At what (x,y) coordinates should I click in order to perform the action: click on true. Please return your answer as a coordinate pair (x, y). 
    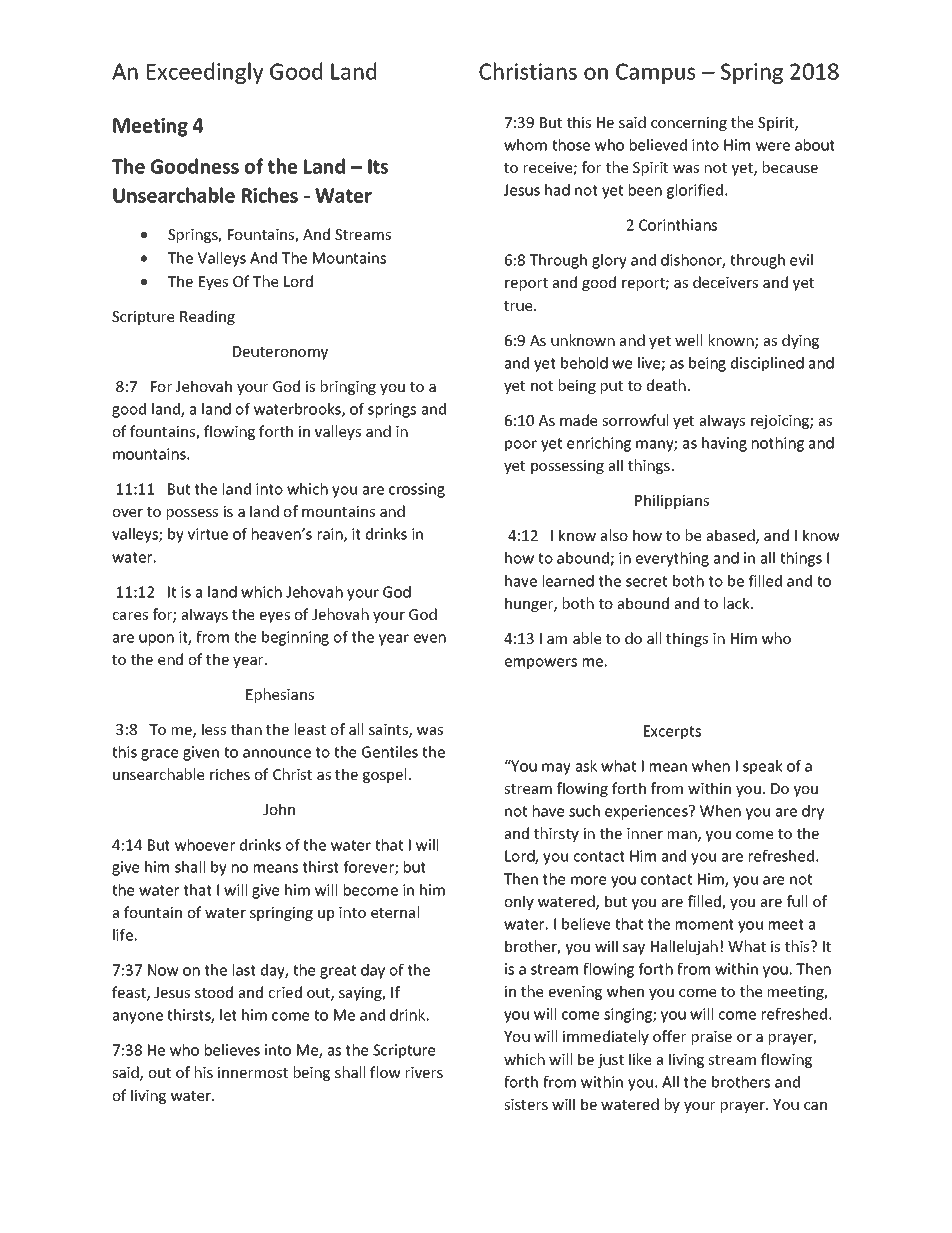
    Looking at the image, I should click on (519, 306).
